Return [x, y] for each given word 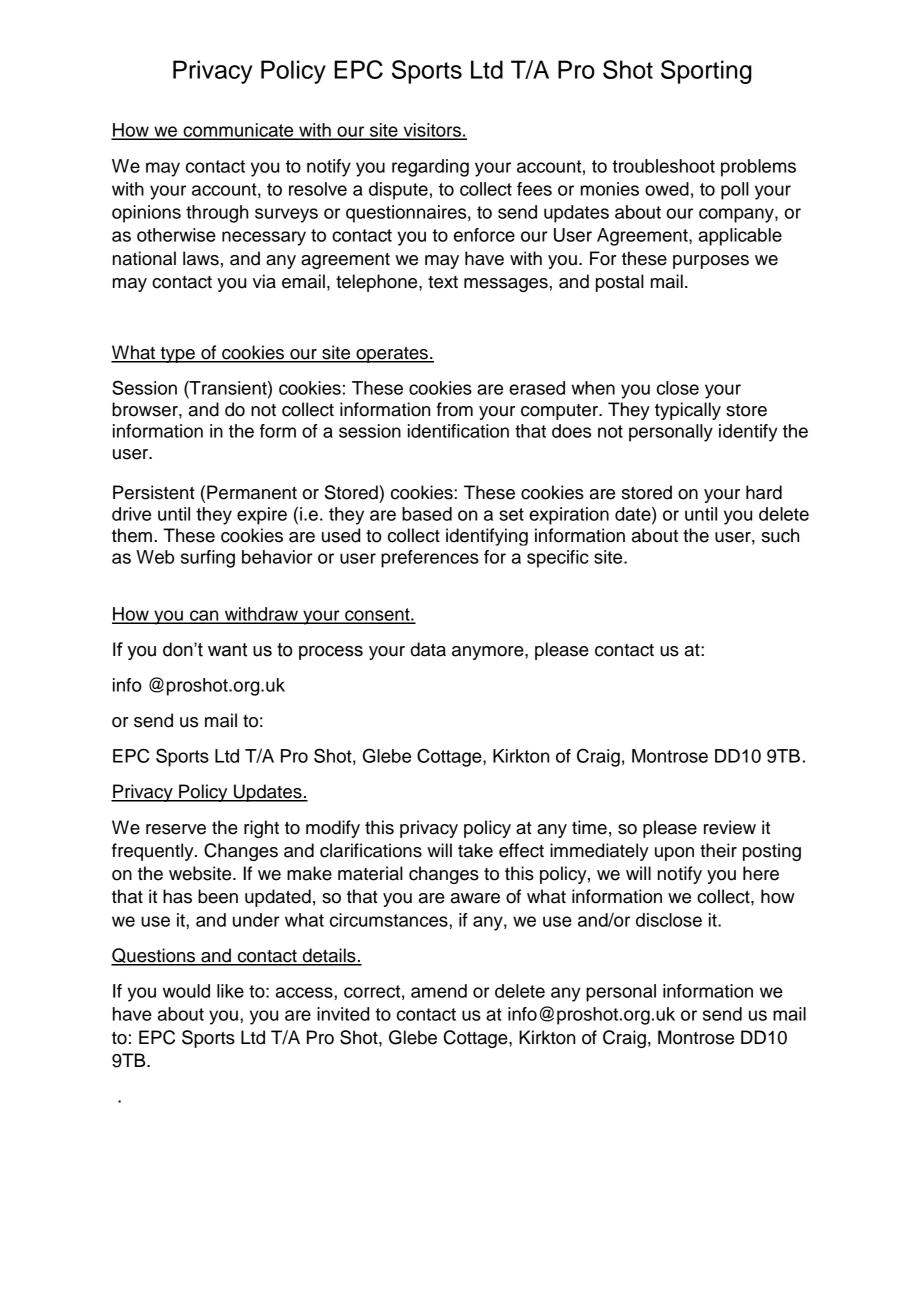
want [227, 650]
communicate [238, 131]
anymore [489, 653]
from [455, 409]
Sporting [706, 72]
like [230, 991]
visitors [432, 131]
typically [688, 411]
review [730, 827]
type [177, 355]
